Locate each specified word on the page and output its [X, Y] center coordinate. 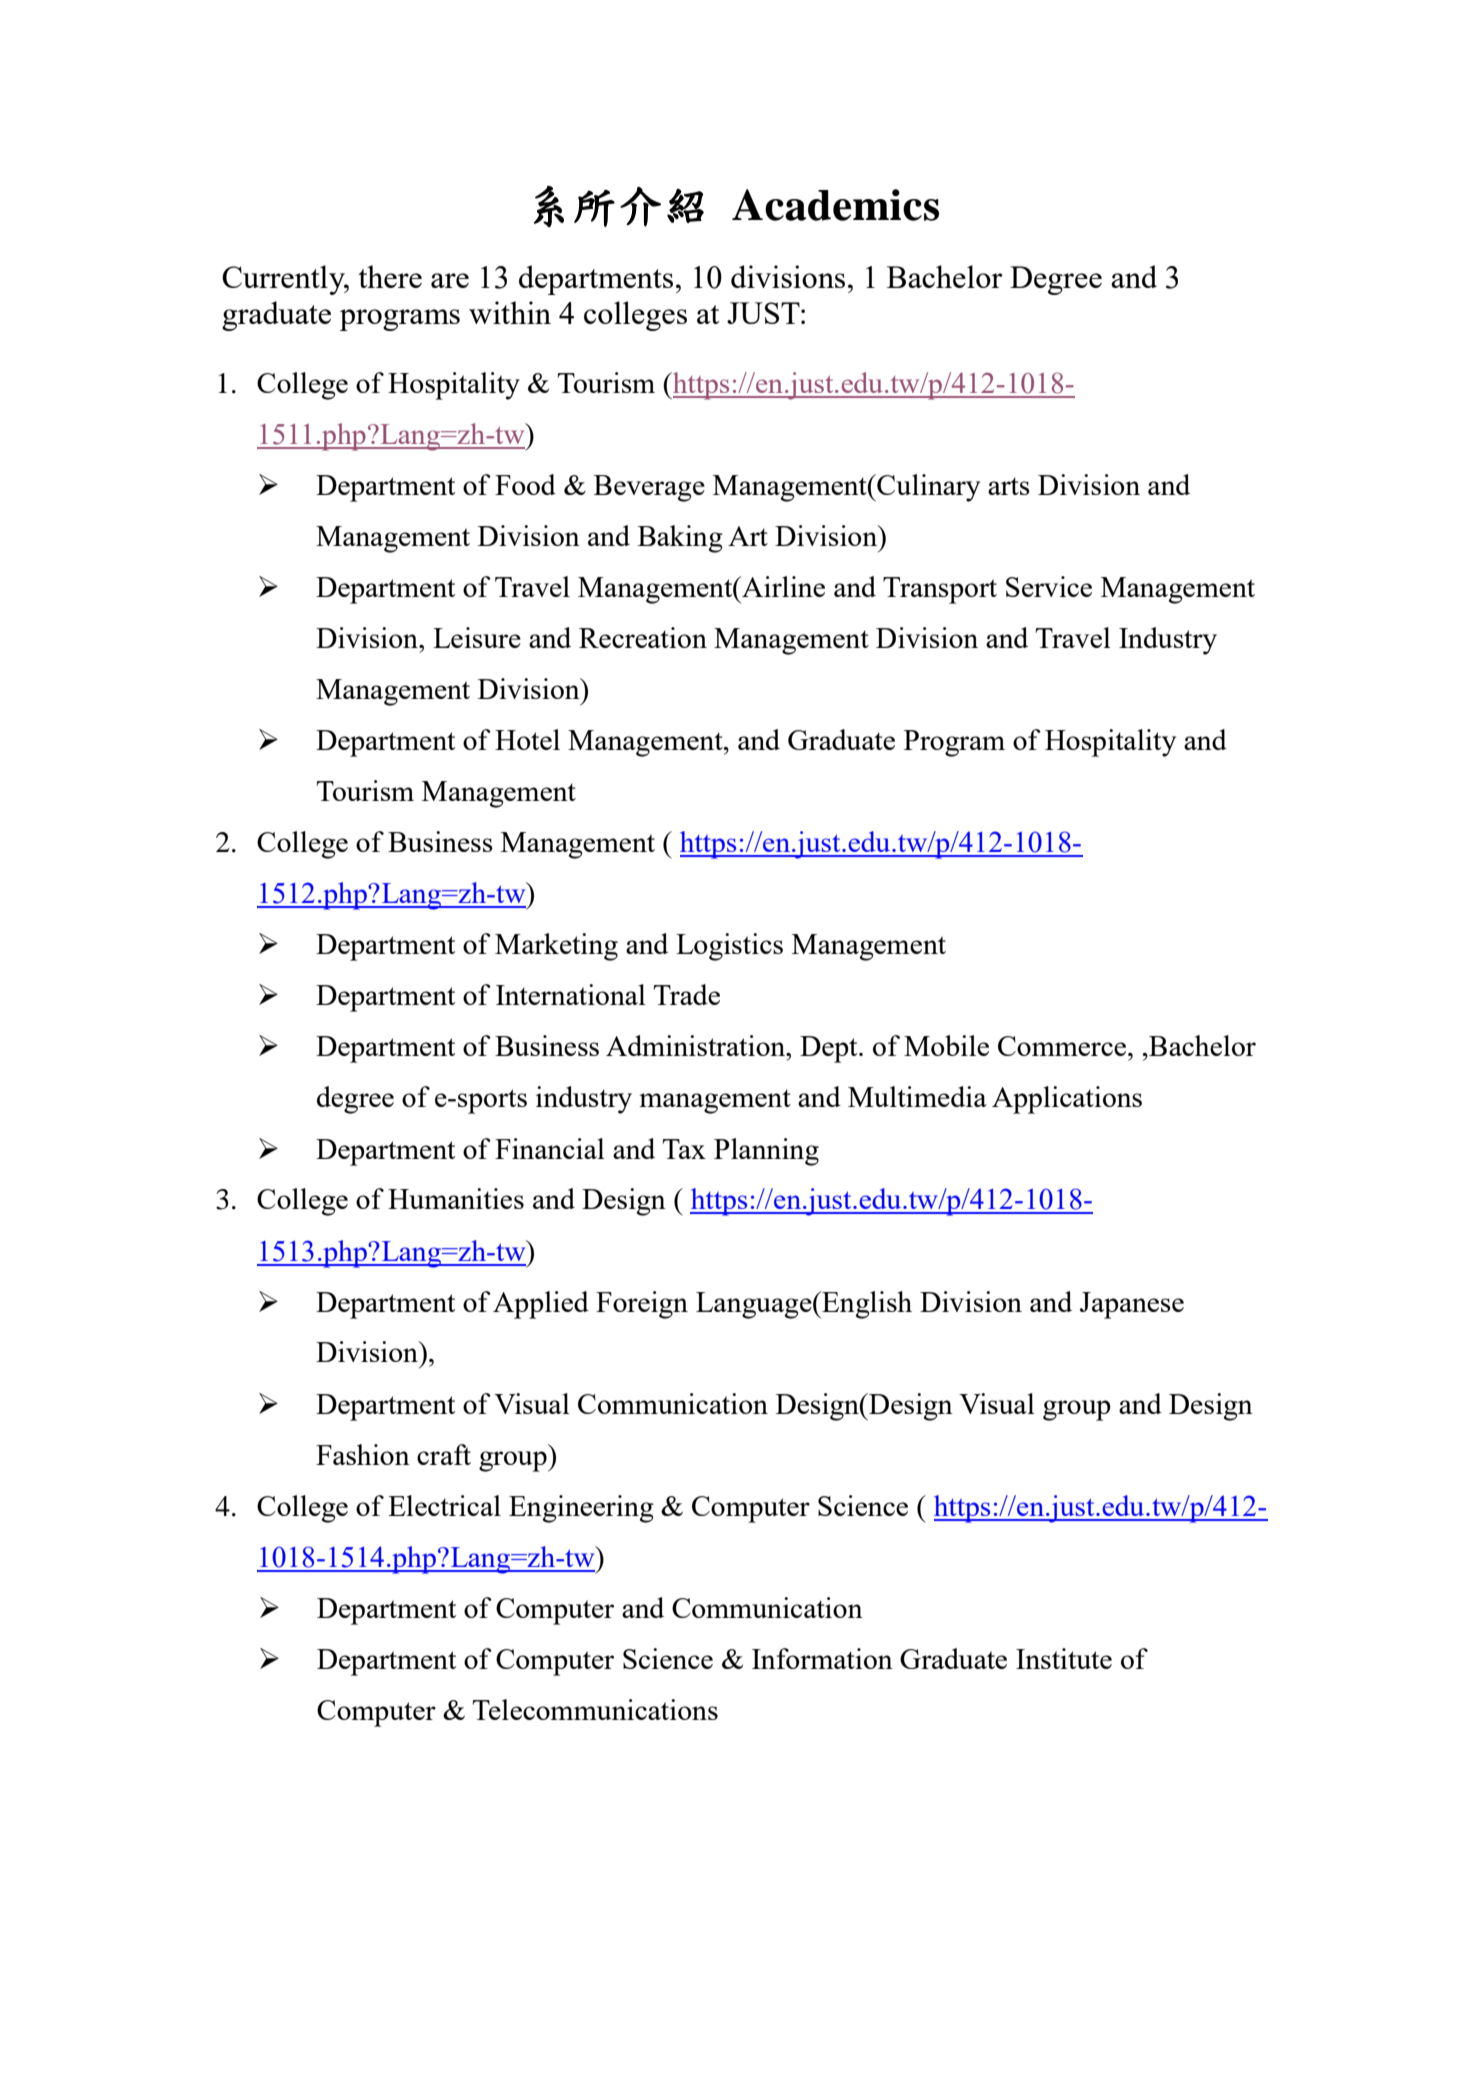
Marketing [556, 947]
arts [1009, 486]
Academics [835, 205]
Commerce [1062, 1046]
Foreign [642, 1305]
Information [822, 1658]
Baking [680, 539]
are [450, 280]
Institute [1064, 1658]
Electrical [444, 1505]
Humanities [456, 1198]
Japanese [1132, 1305]
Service [1049, 586]
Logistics [729, 947]
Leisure [477, 637]
